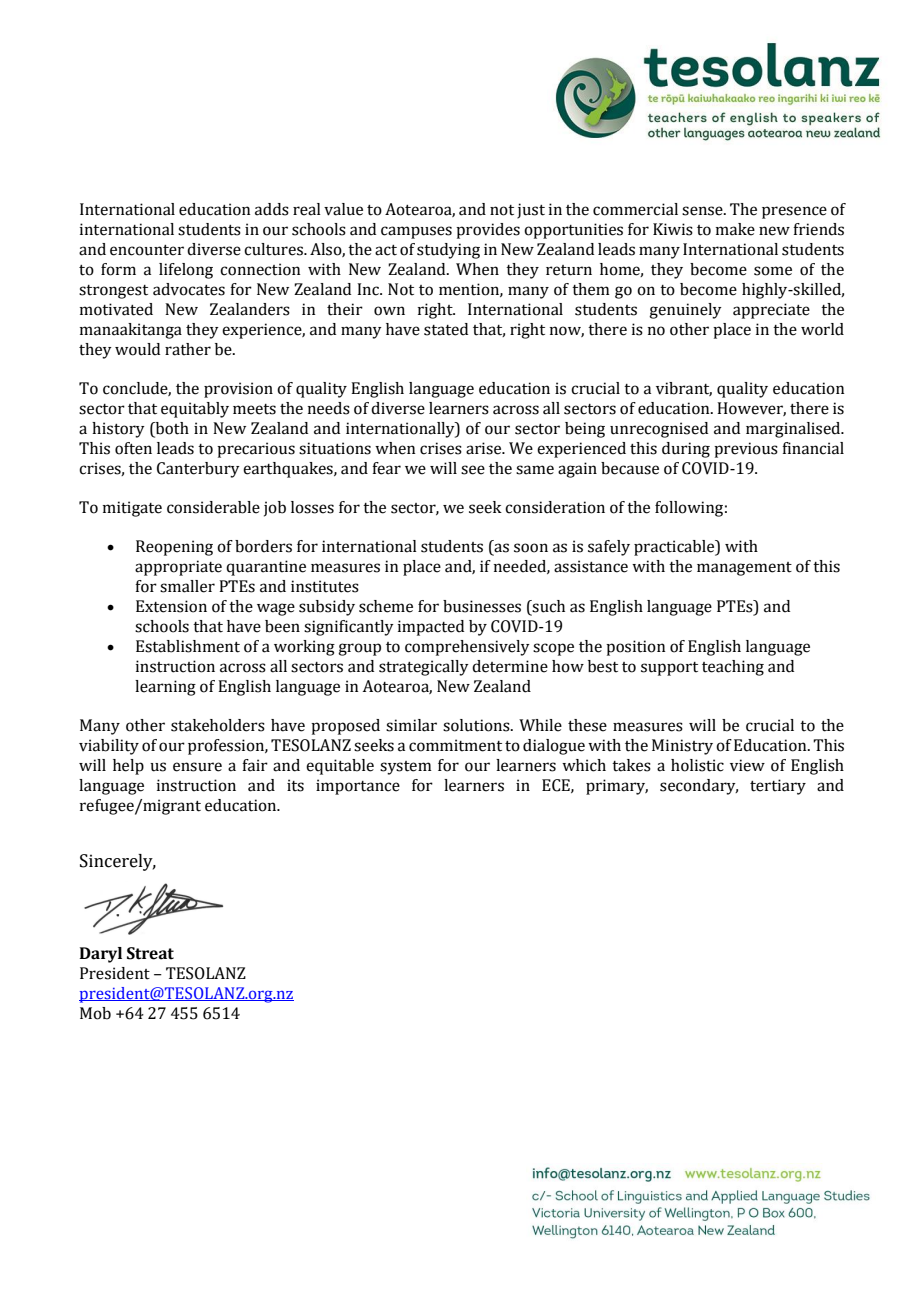 This document has height=1309, width=924. I want to click on encounter, so click(147, 250).
